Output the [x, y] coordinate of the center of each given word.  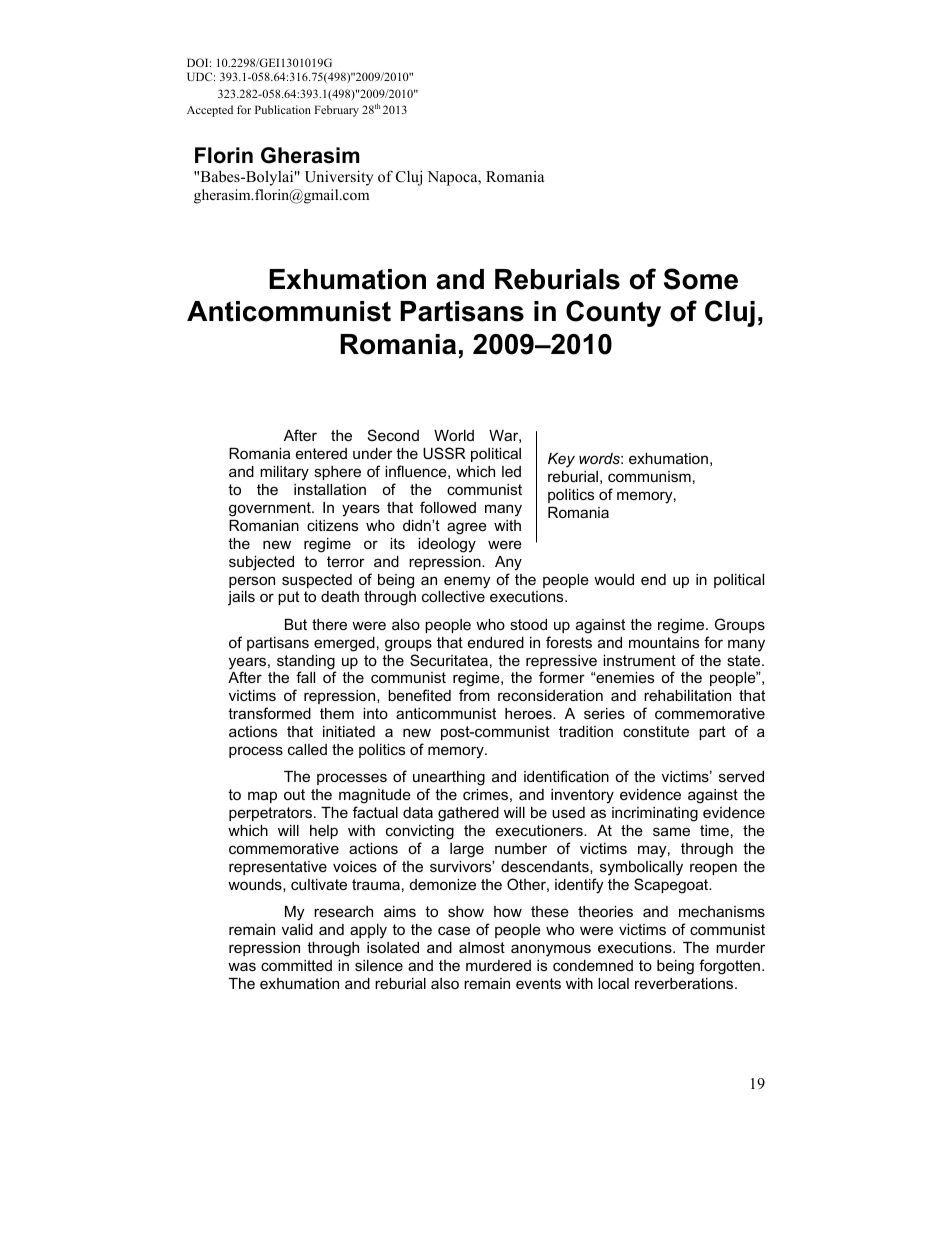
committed [296, 965]
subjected [261, 563]
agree [467, 528]
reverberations [685, 983]
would [614, 579]
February [336, 111]
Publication [283, 109]
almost [482, 947]
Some [701, 279]
